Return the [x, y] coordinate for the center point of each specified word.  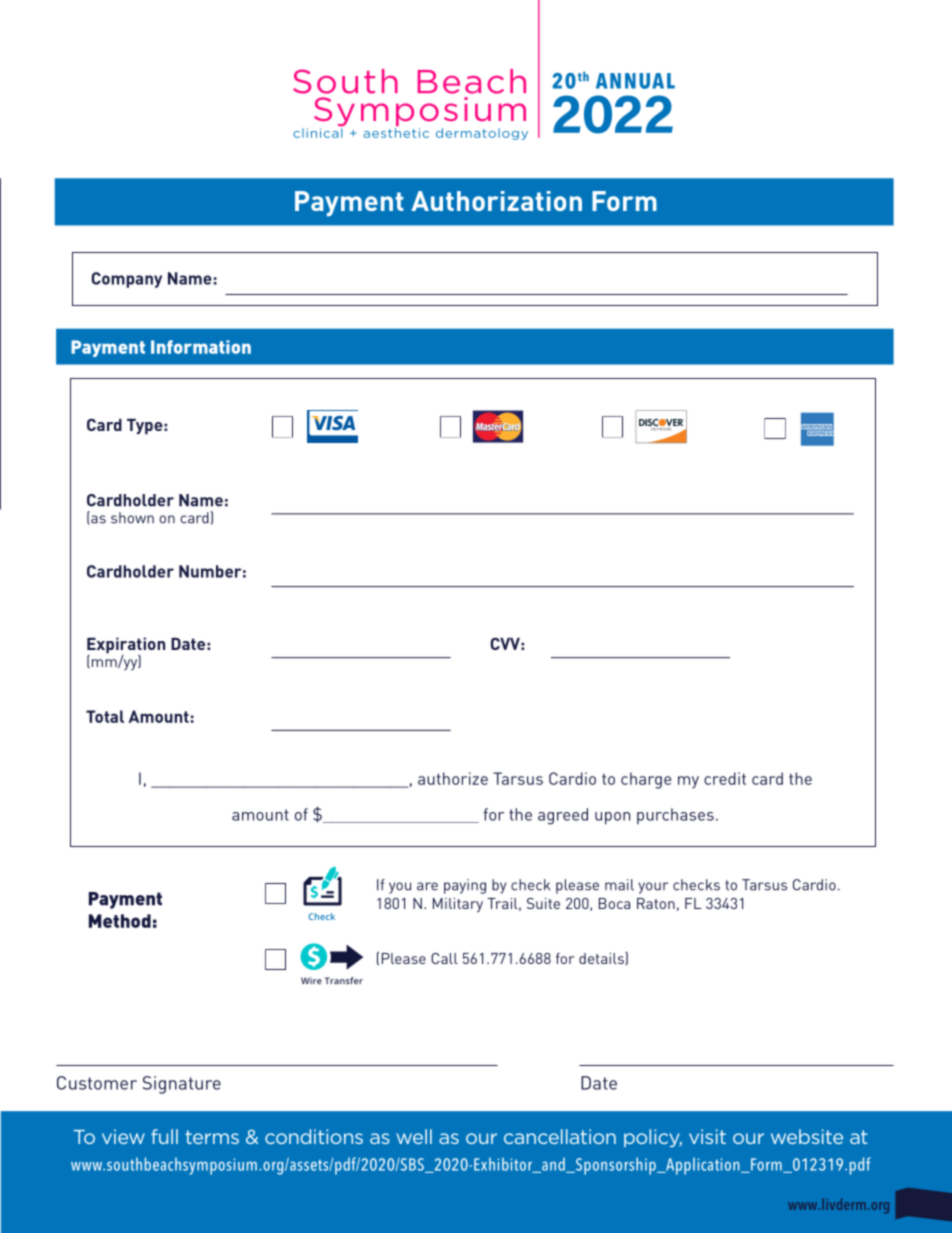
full [164, 1136]
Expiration [126, 646]
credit [725, 778]
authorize [453, 778]
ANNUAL [635, 81]
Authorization [496, 201]
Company [126, 280]
